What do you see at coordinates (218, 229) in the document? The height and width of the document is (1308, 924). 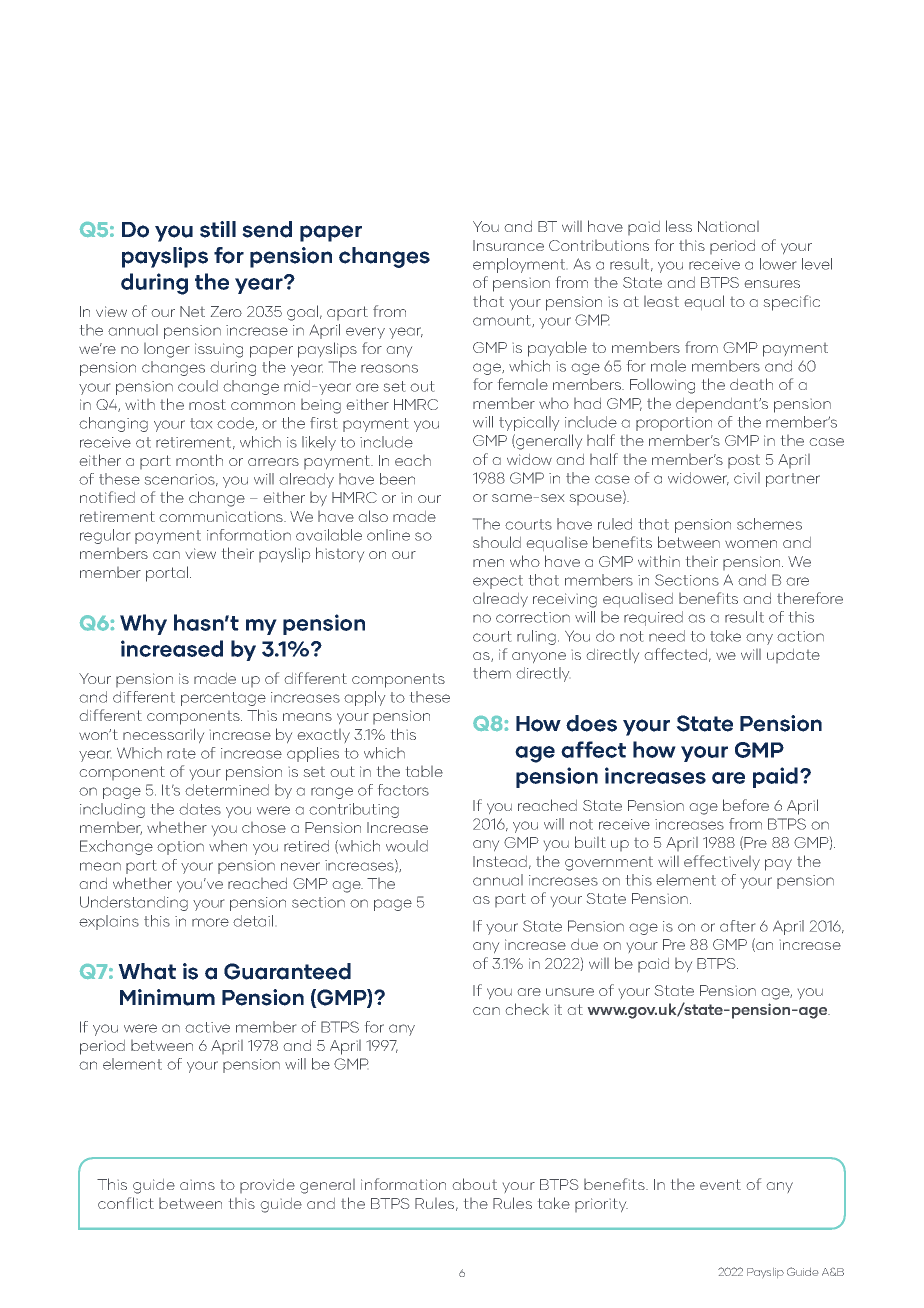 I see `still` at bounding box center [218, 229].
